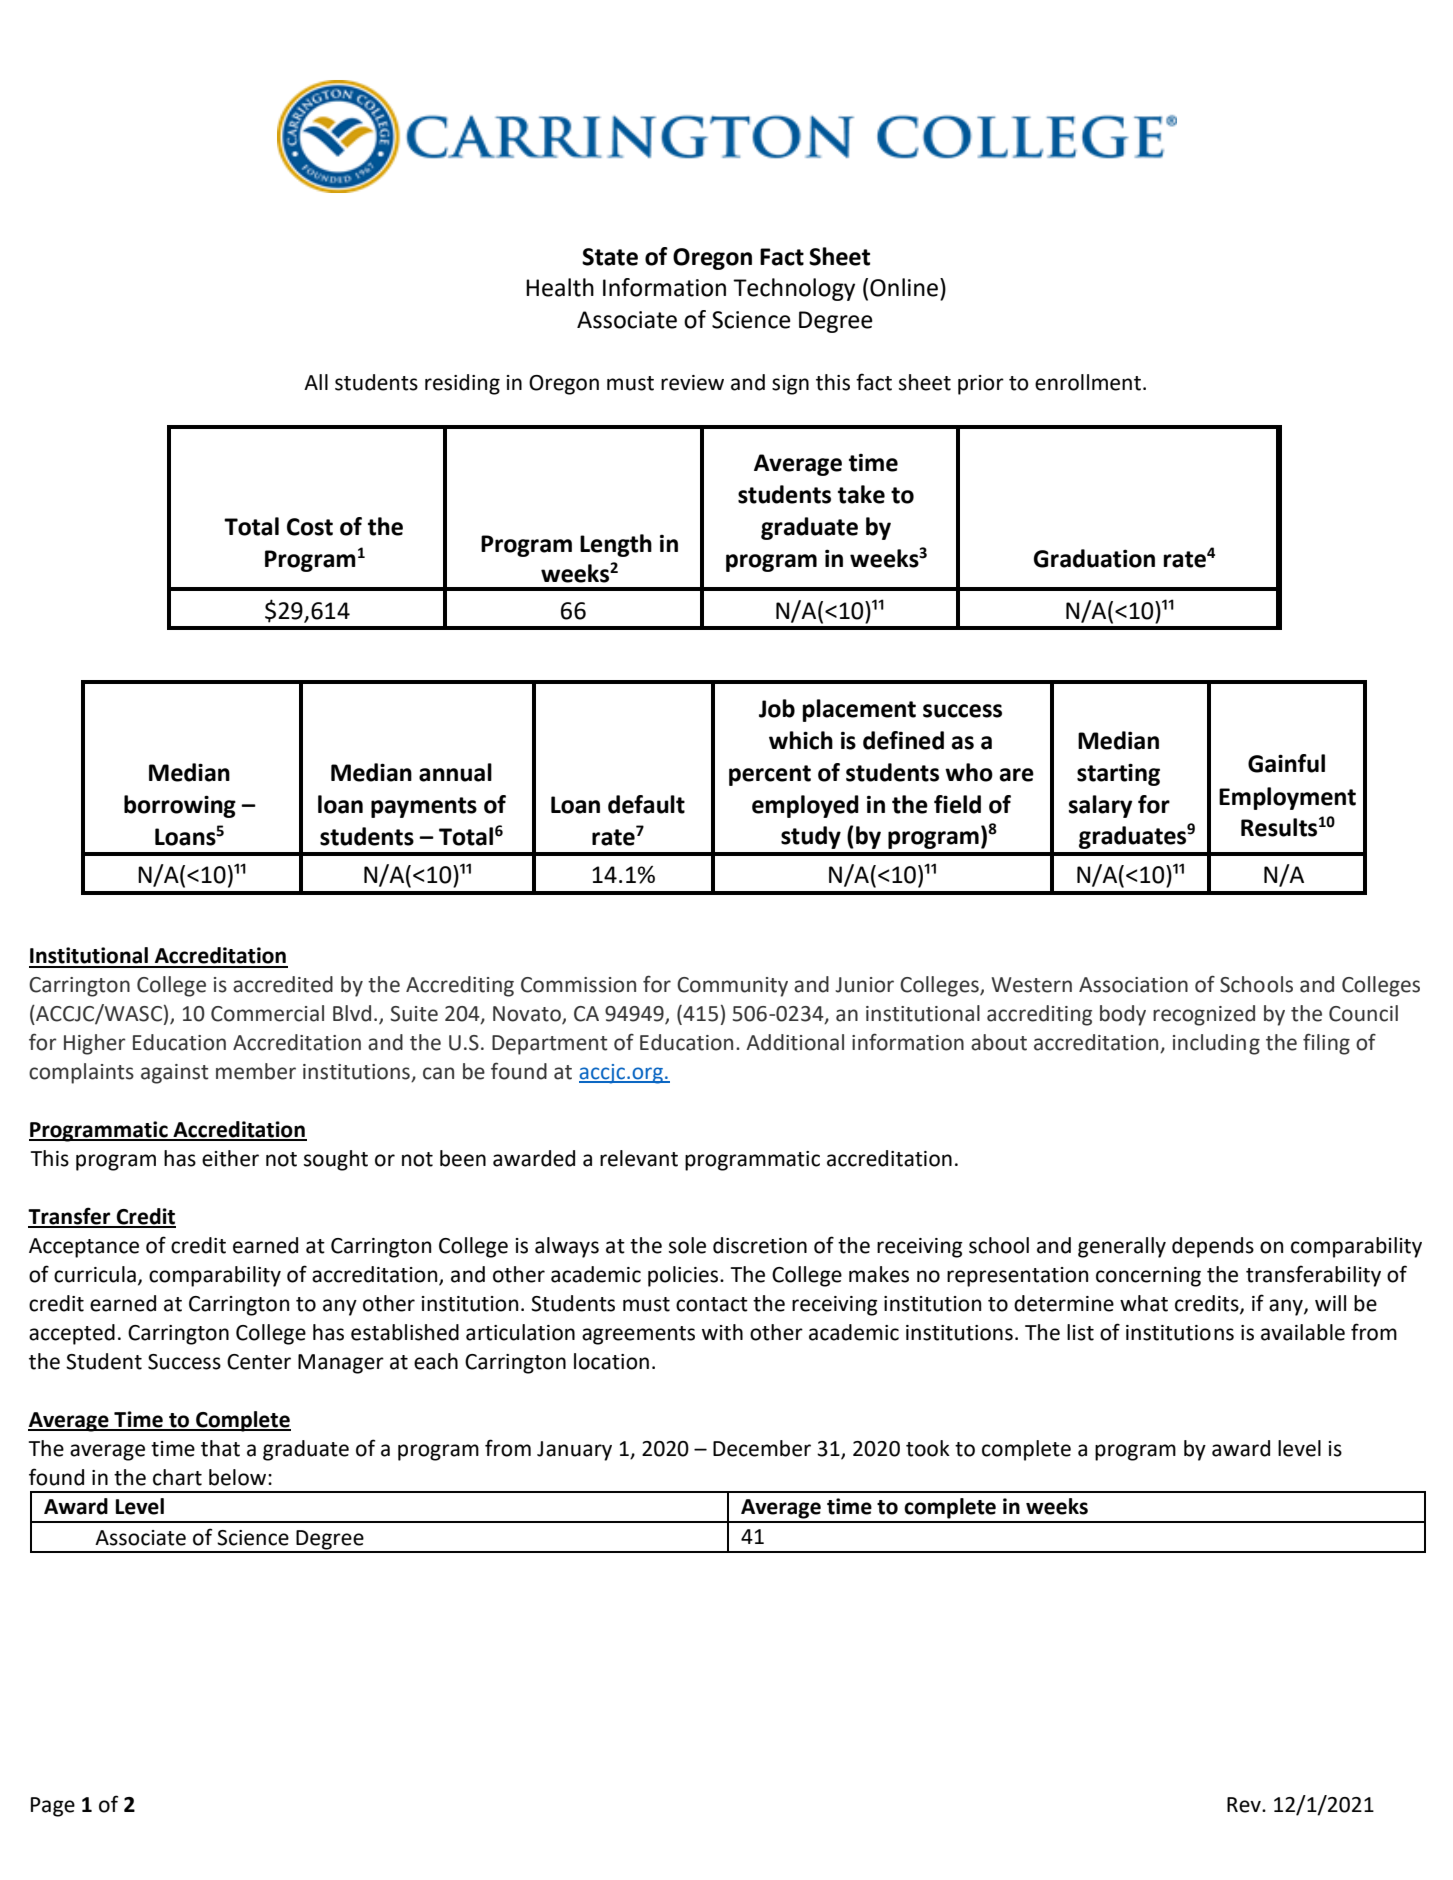 The image size is (1453, 1880). I want to click on including, so click(1216, 1044).
